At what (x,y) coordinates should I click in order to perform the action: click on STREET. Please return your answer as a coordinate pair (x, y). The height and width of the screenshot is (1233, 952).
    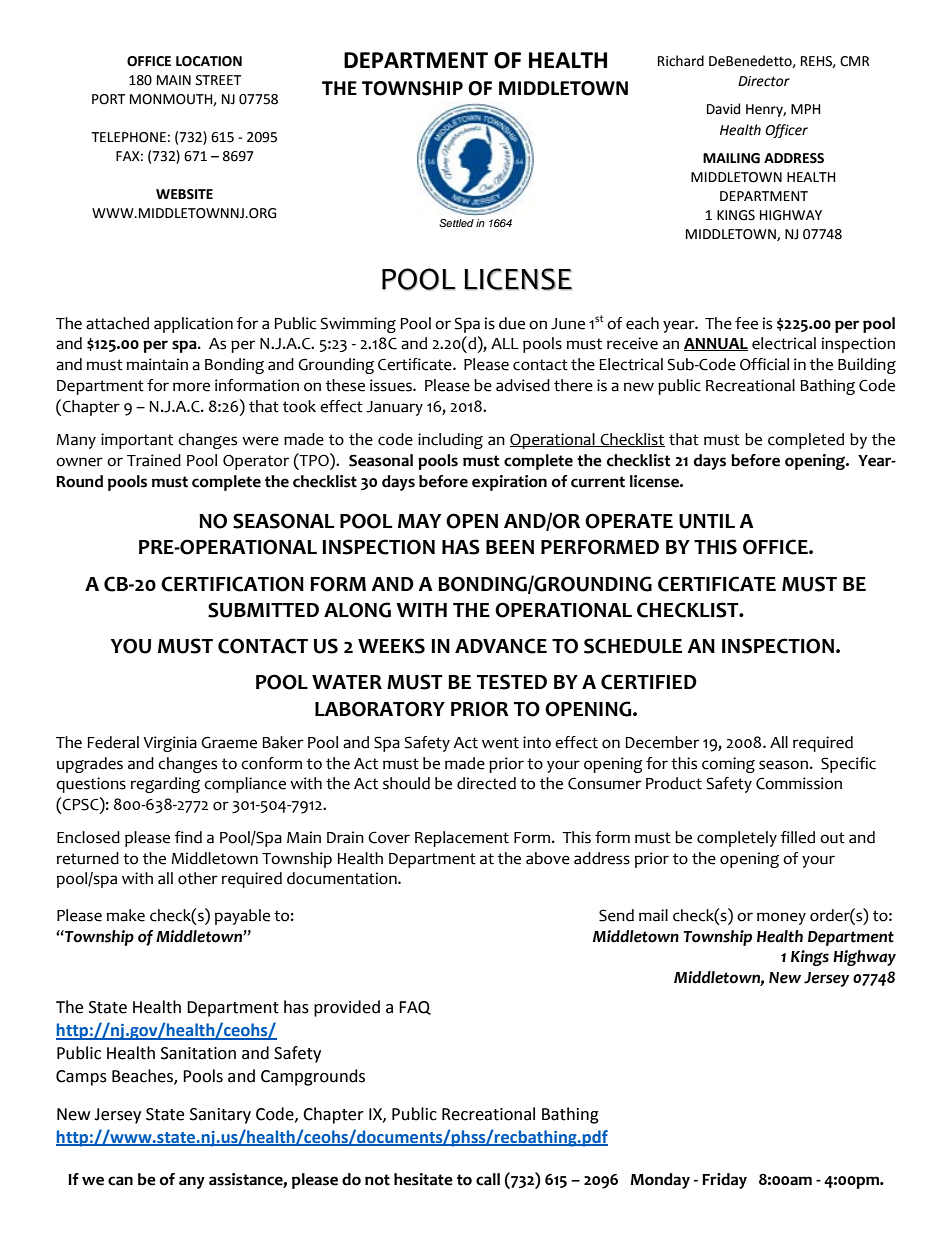
    Looking at the image, I should click on (218, 80).
